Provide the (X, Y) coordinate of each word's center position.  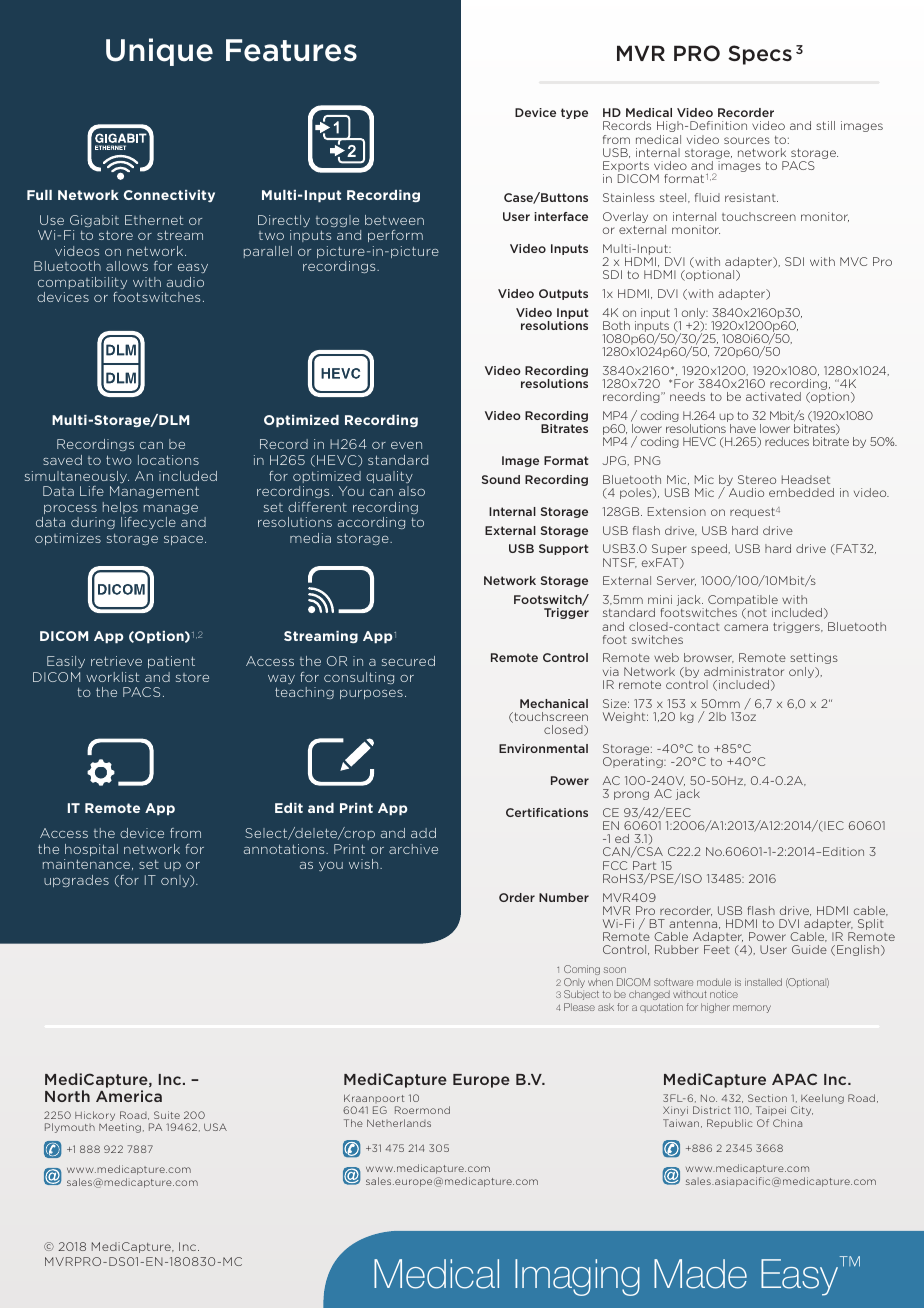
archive (413, 849)
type (574, 113)
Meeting (120, 1128)
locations (168, 460)
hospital (91, 850)
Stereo (757, 479)
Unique (159, 52)
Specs (760, 55)
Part (644, 865)
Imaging (577, 1277)
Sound (501, 479)
